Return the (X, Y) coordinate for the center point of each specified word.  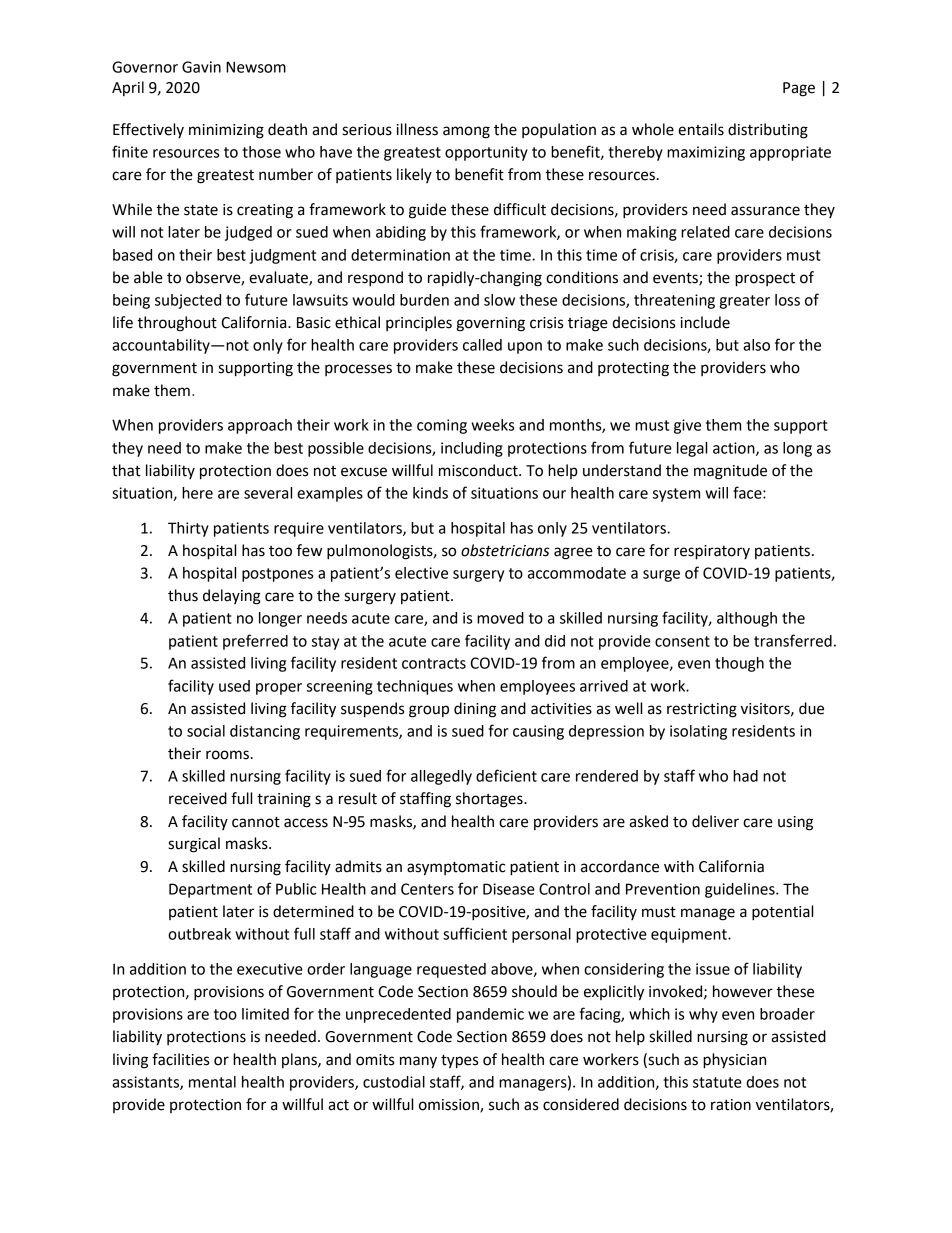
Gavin (201, 67)
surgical (194, 845)
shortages (490, 800)
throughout (177, 324)
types (459, 1061)
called (482, 345)
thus (183, 595)
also (756, 345)
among (466, 132)
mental (212, 1082)
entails (701, 129)
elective (421, 573)
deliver (715, 821)
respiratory (712, 552)
